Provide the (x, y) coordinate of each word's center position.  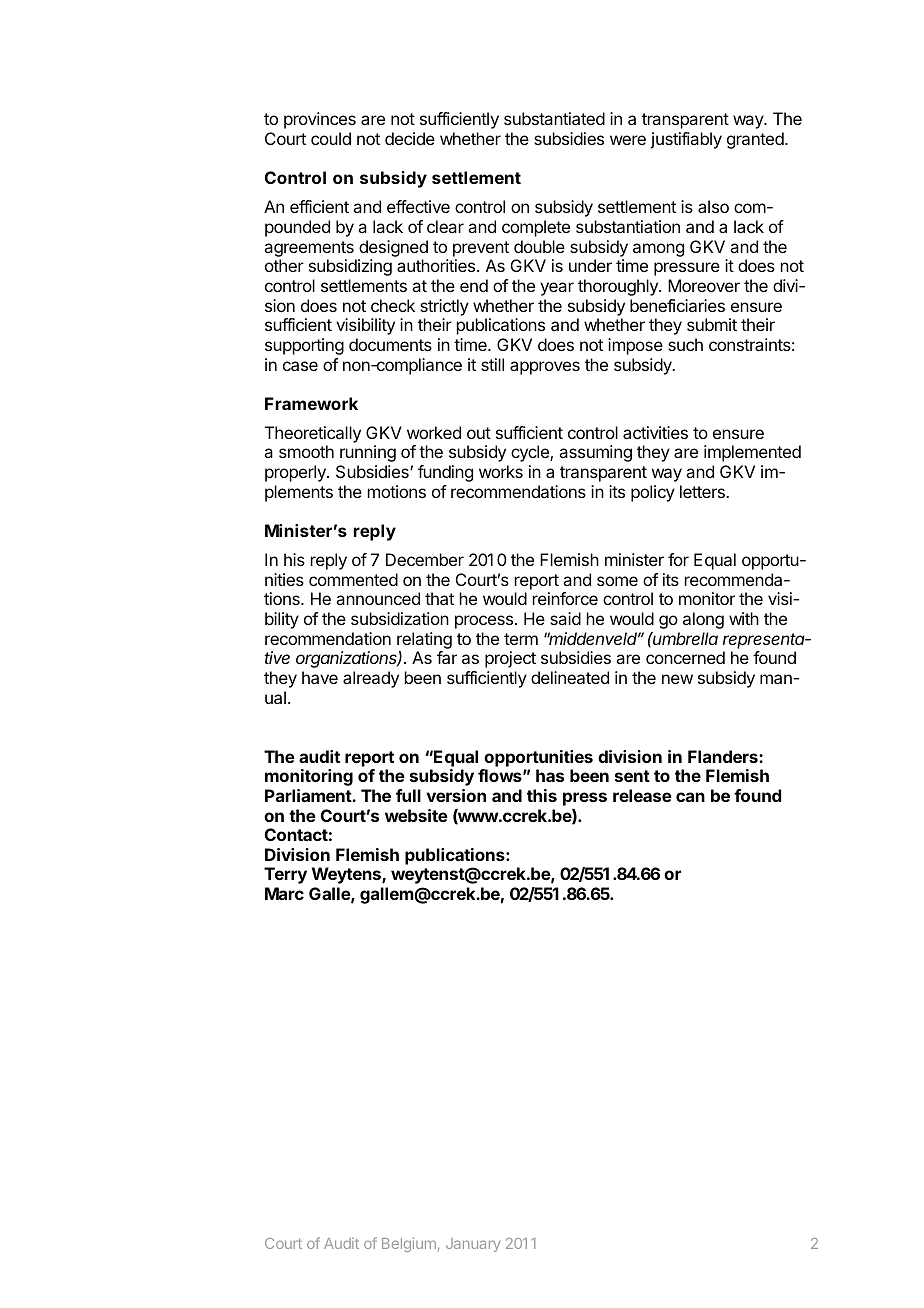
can (690, 797)
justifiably (686, 140)
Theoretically (313, 434)
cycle (531, 453)
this (542, 795)
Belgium (409, 1244)
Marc (284, 893)
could (331, 138)
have (320, 677)
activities (655, 432)
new (677, 679)
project (510, 659)
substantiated (554, 118)
